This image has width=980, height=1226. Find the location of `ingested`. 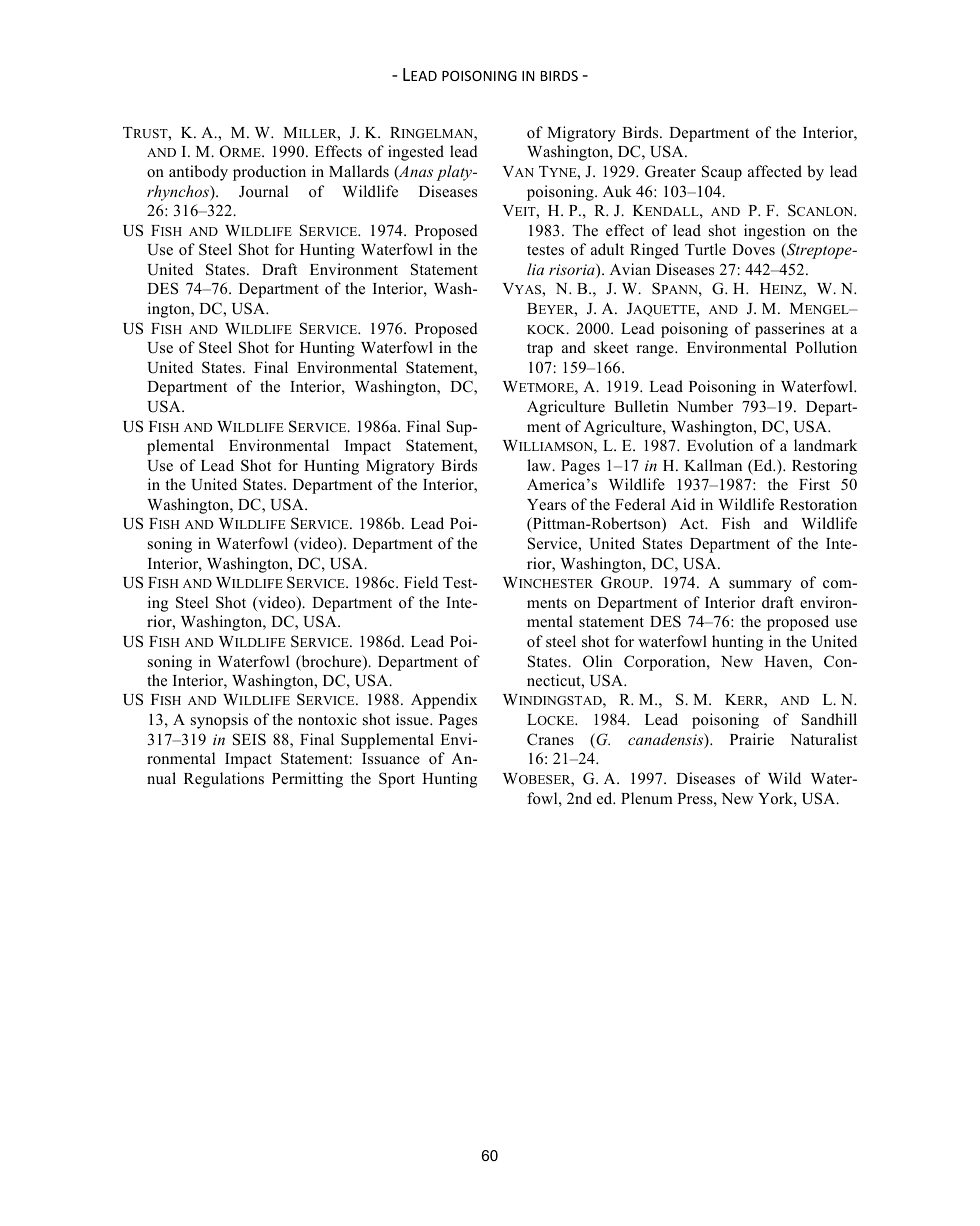

ingested is located at coordinates (416, 153).
